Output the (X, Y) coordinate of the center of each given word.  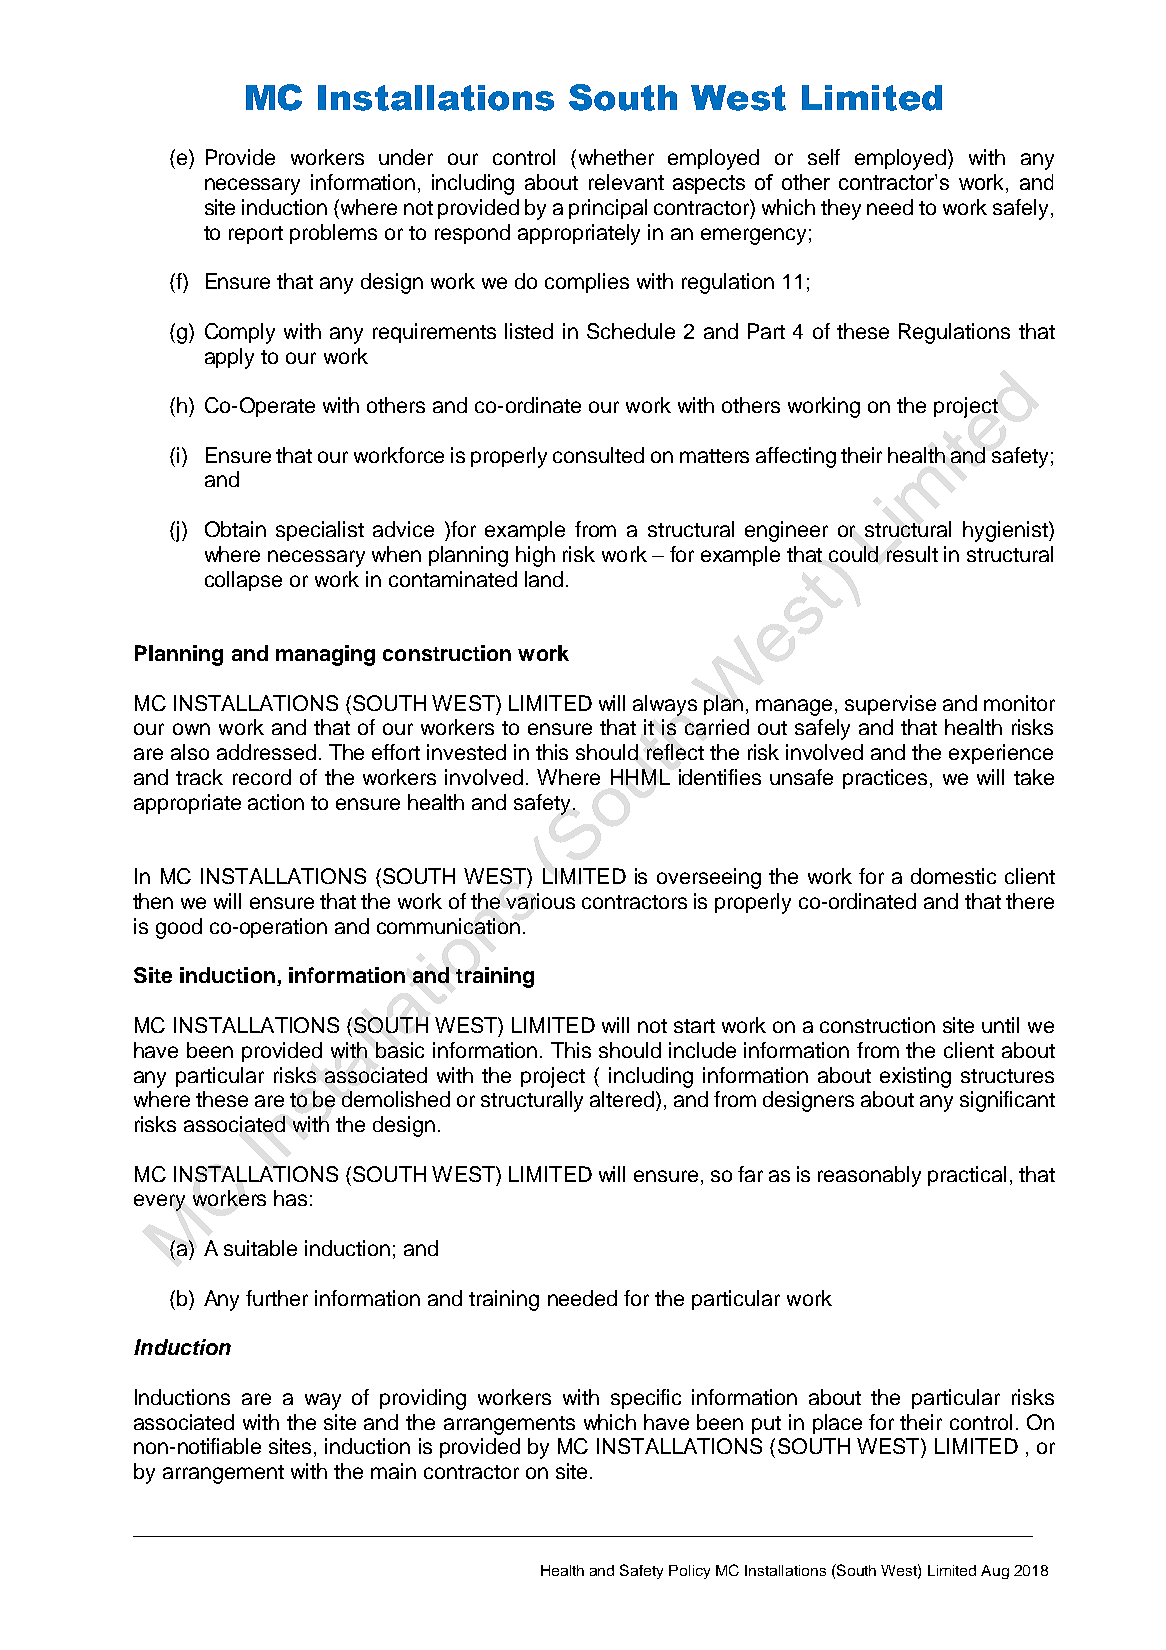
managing (325, 655)
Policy (689, 1572)
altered (623, 1099)
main (393, 1471)
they (841, 209)
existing (915, 1077)
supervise (890, 705)
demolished (396, 1099)
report (256, 235)
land (544, 579)
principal (608, 209)
